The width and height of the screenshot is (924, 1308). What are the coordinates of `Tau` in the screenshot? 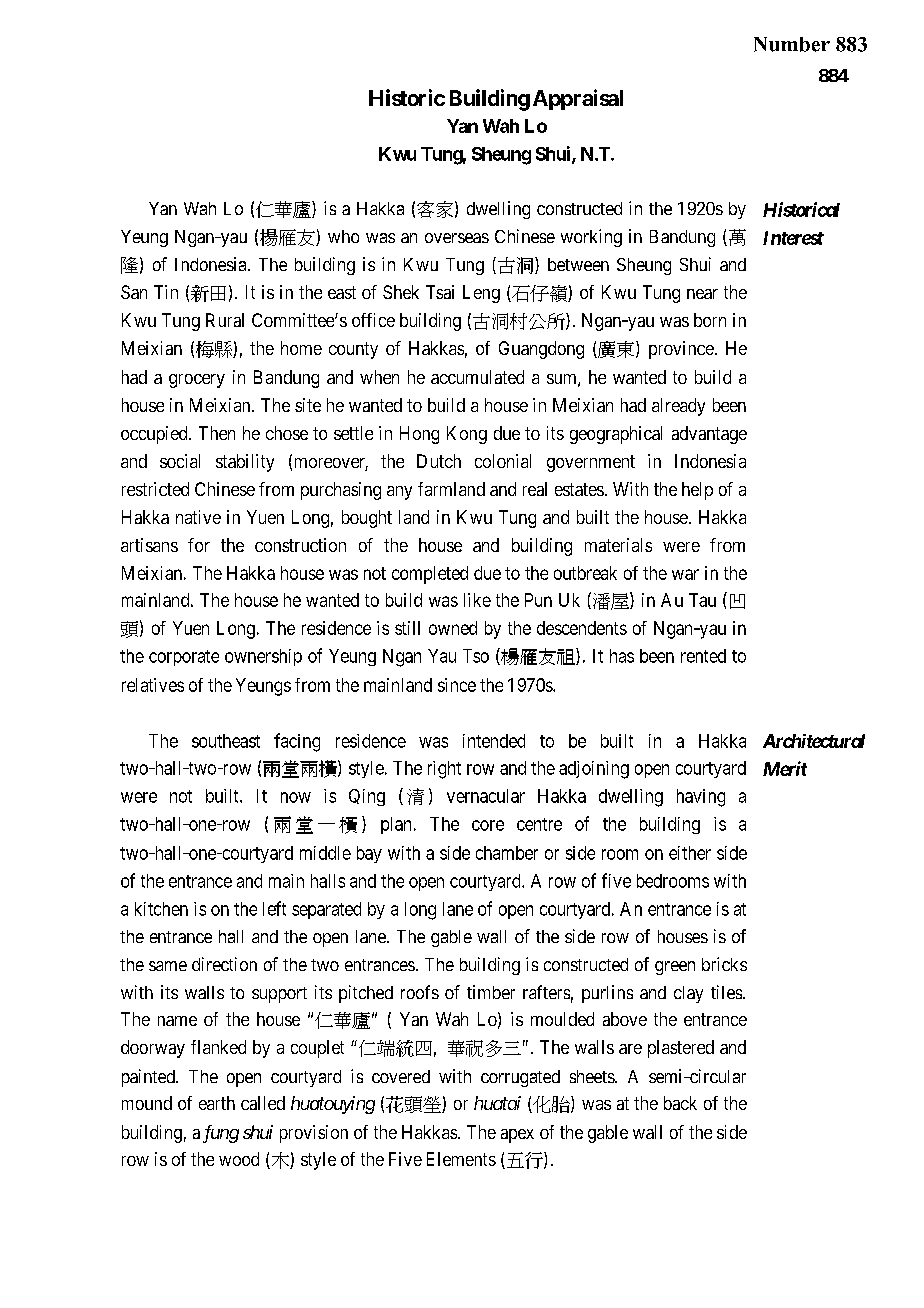 It's located at (702, 600).
